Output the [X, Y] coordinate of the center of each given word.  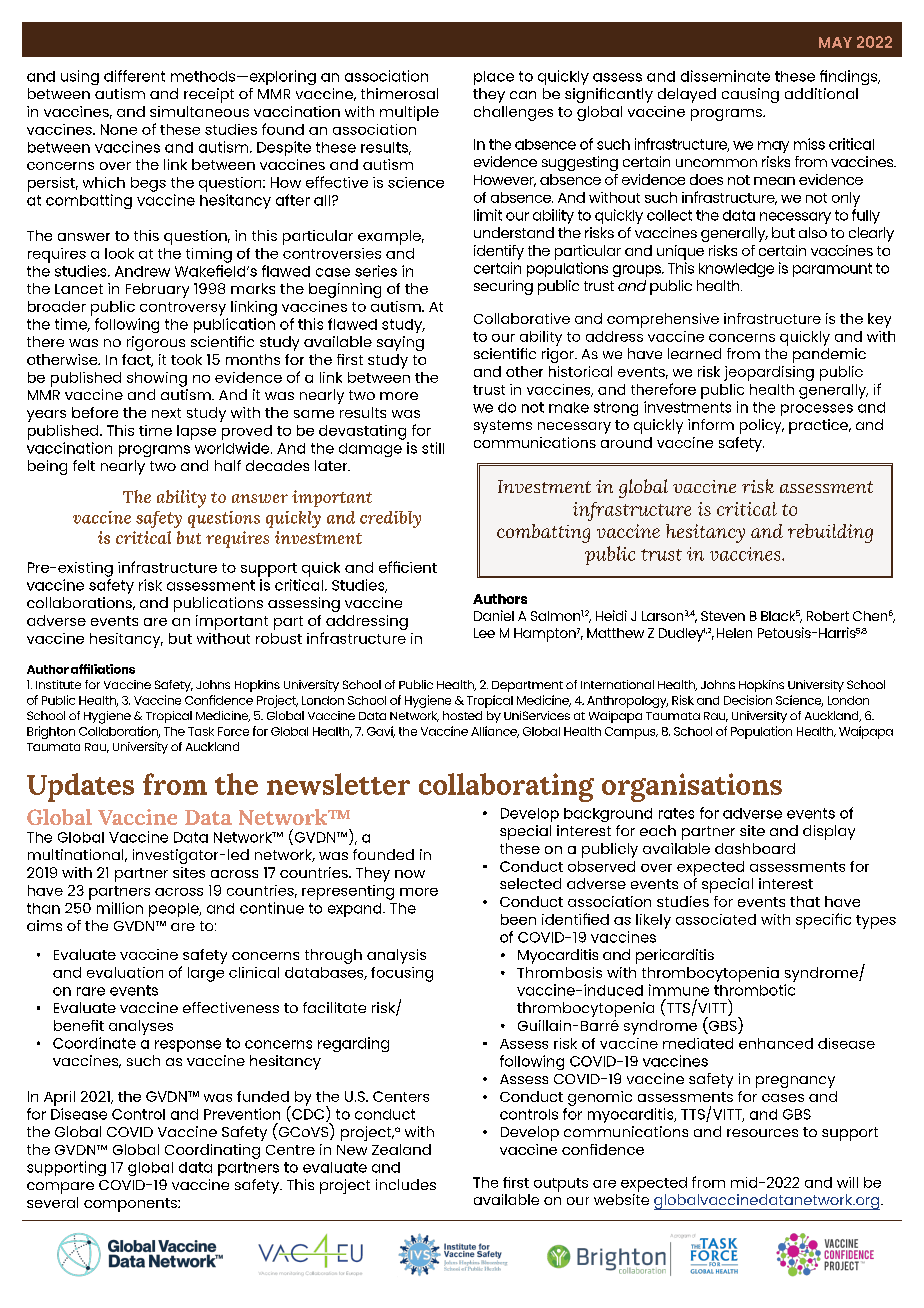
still [433, 448]
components [131, 1205]
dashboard [755, 848]
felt [84, 465]
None [119, 129]
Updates [80, 787]
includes [406, 1184]
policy [762, 426]
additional [821, 93]
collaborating [506, 787]
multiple [409, 113]
